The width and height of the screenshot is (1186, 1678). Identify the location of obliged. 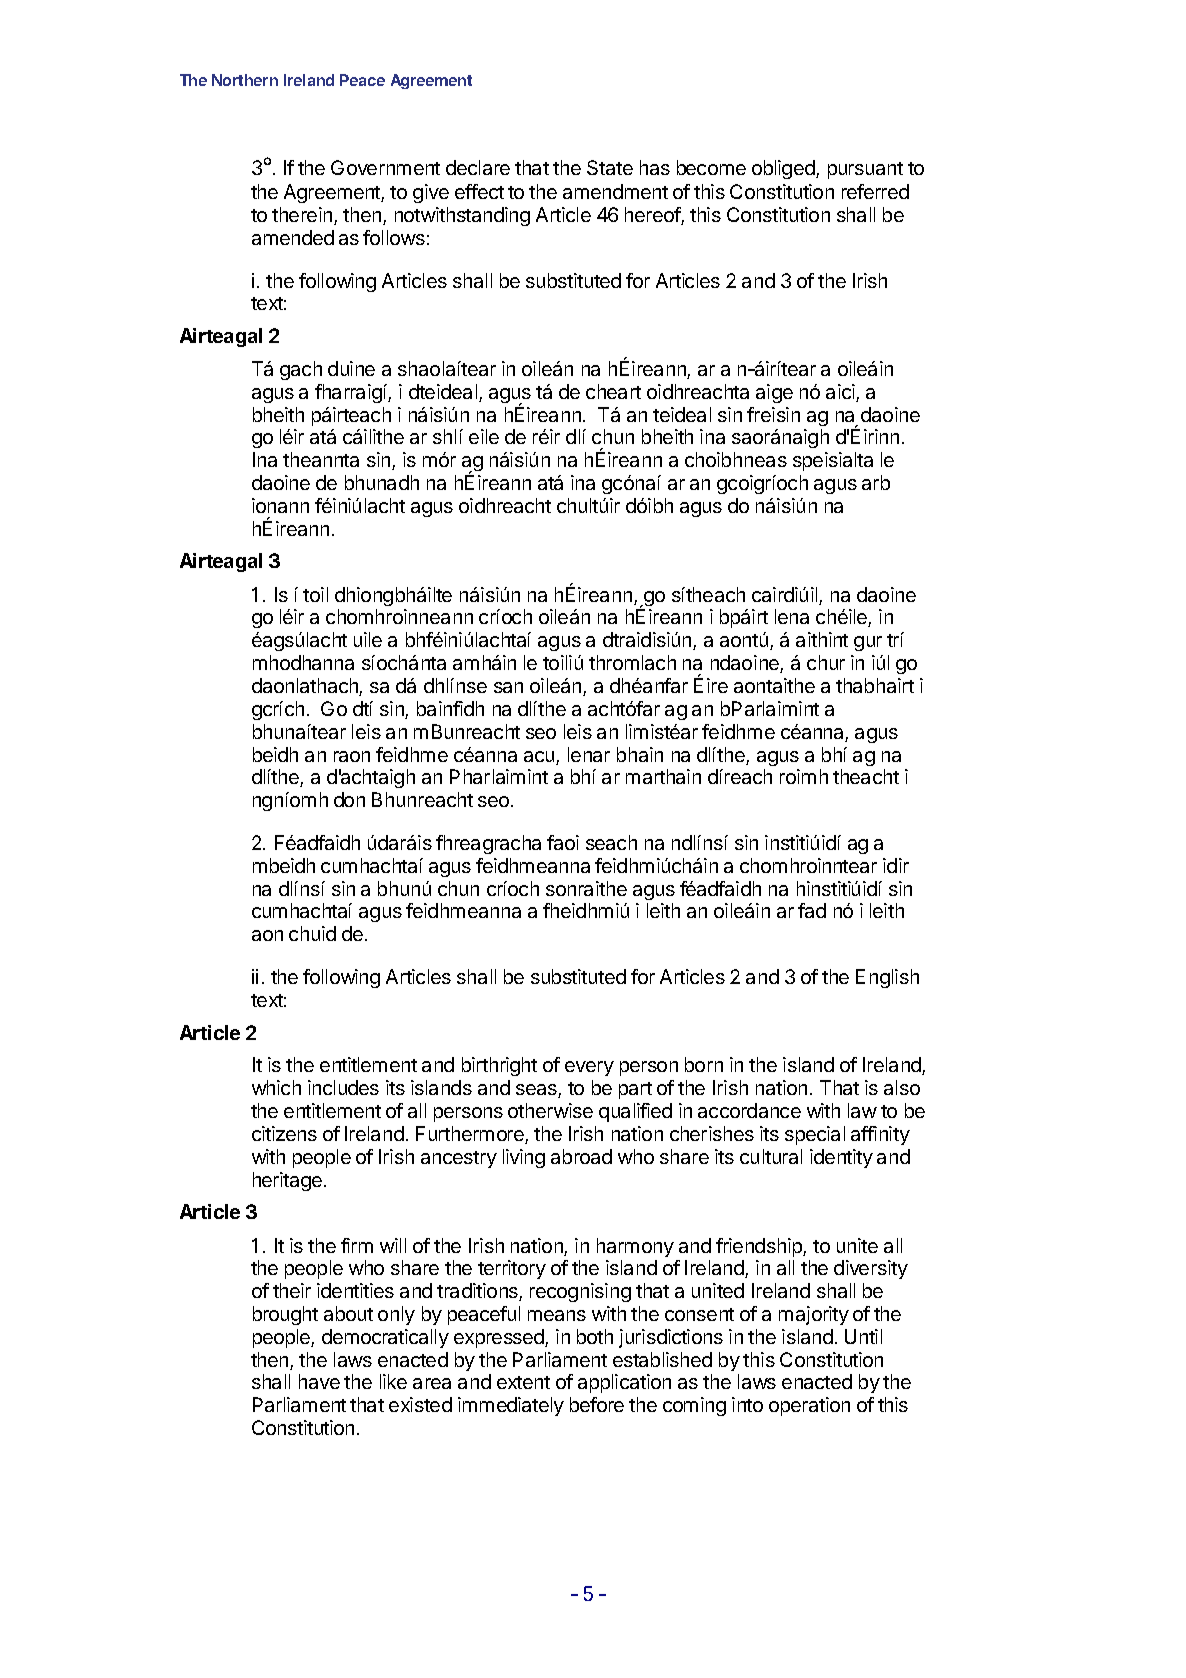
(784, 169).
